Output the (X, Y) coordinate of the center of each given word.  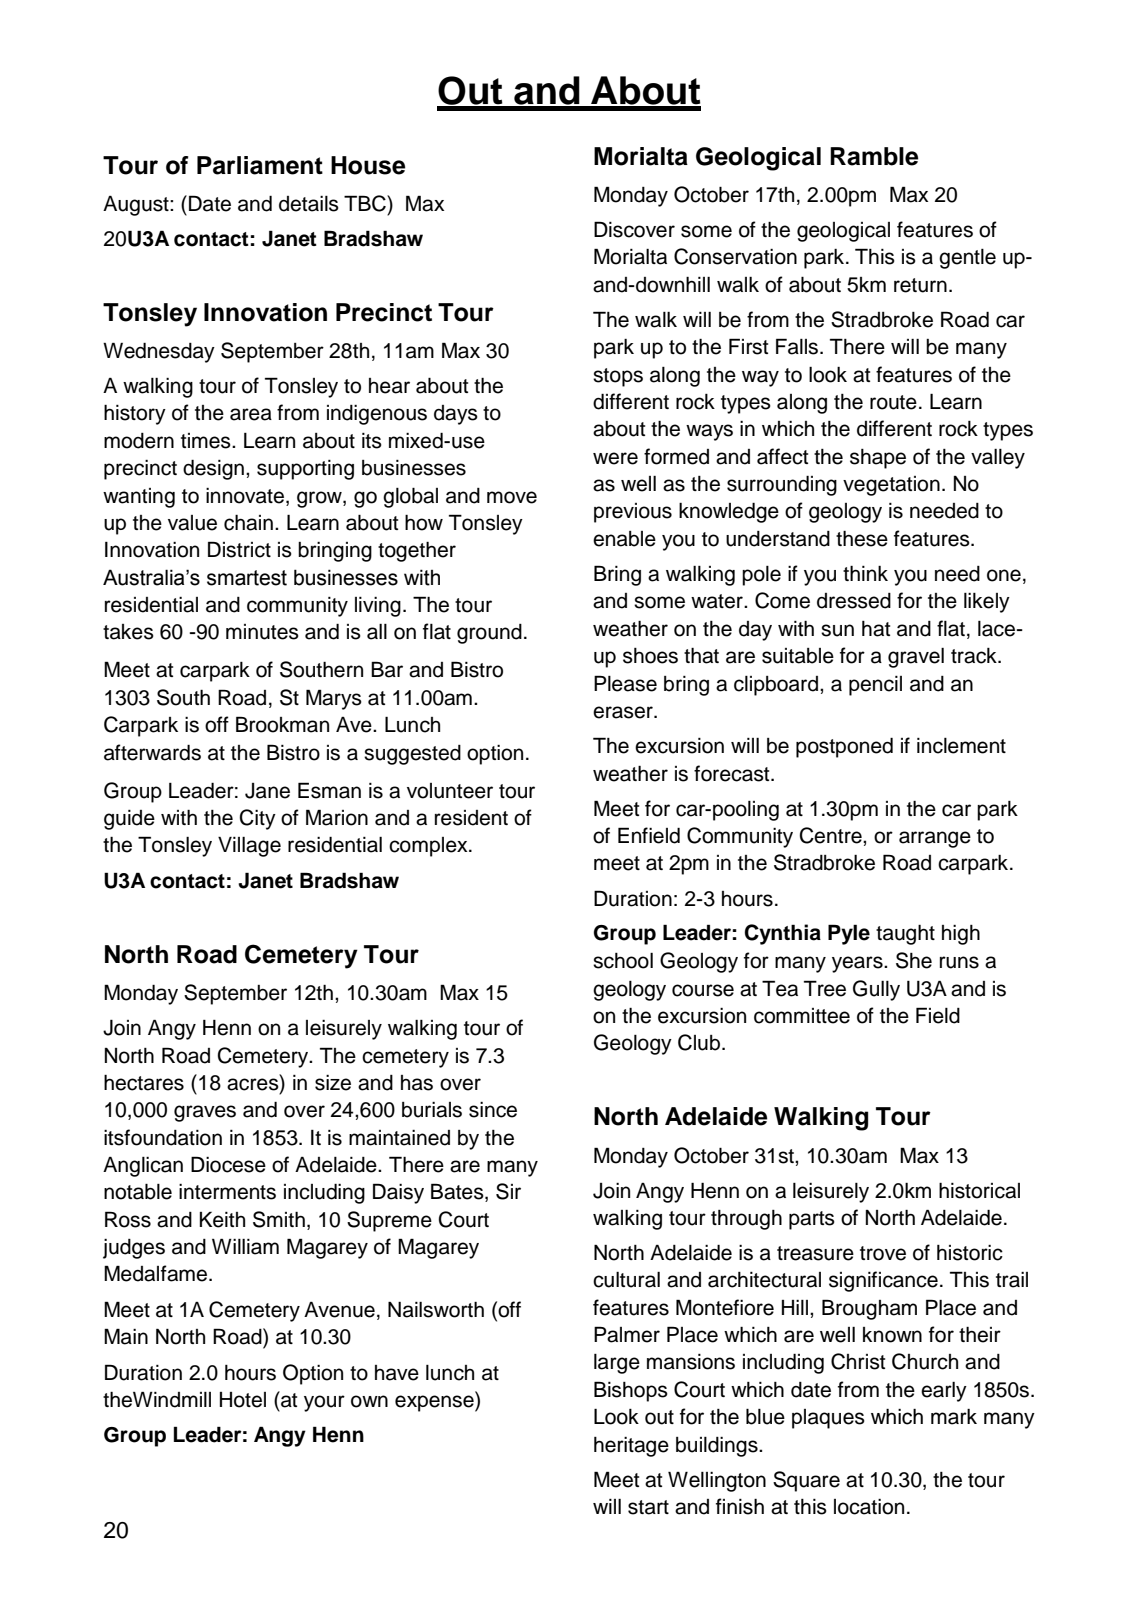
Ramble (874, 156)
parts (812, 1220)
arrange (935, 839)
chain (248, 523)
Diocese (228, 1164)
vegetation (891, 486)
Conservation (735, 256)
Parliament (260, 165)
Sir (508, 1191)
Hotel (243, 1400)
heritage (631, 1447)
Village (249, 846)
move (512, 497)
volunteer (450, 791)
